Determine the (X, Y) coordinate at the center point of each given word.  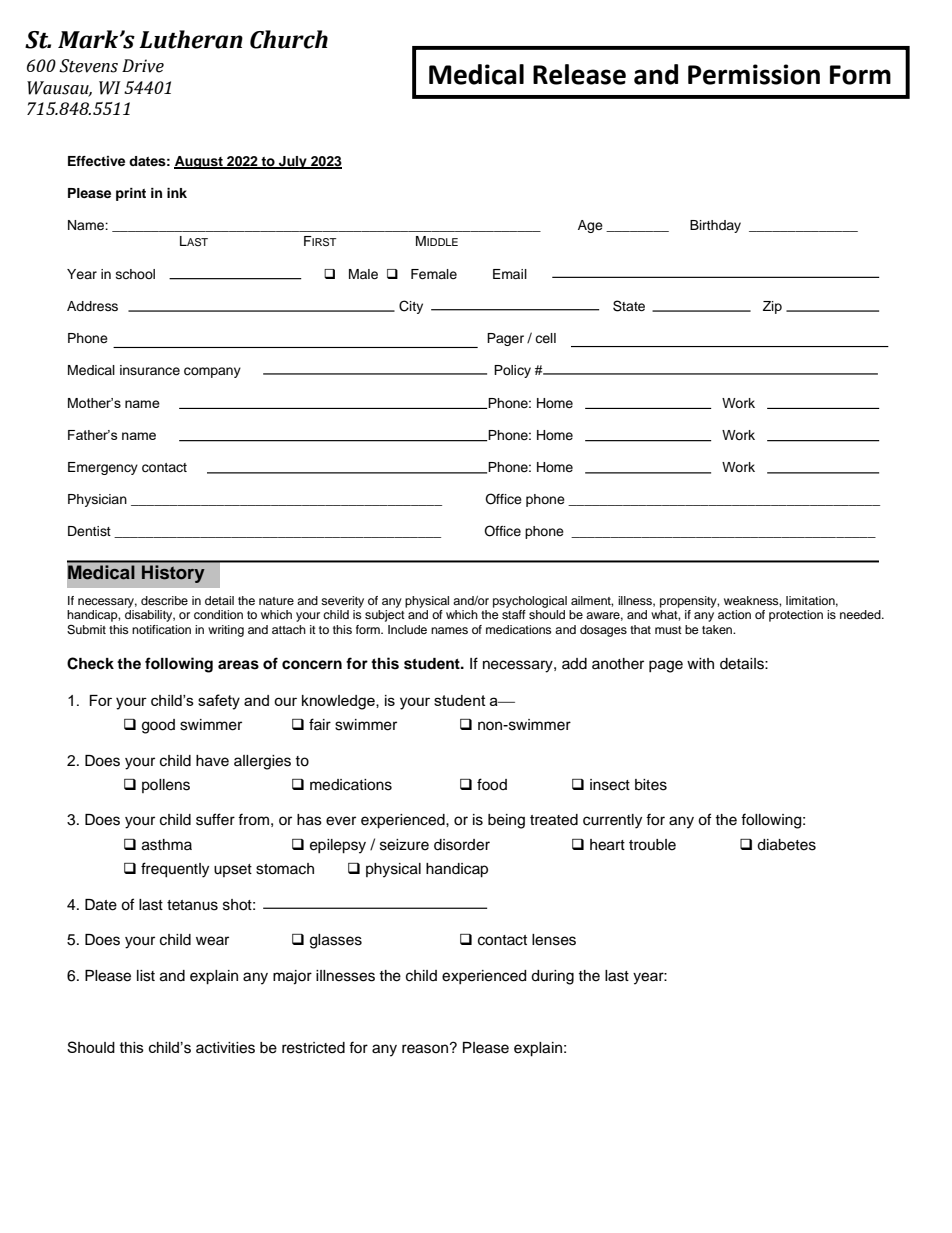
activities (225, 1048)
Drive (143, 66)
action (734, 614)
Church (289, 39)
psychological (530, 602)
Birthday (715, 226)
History (173, 574)
